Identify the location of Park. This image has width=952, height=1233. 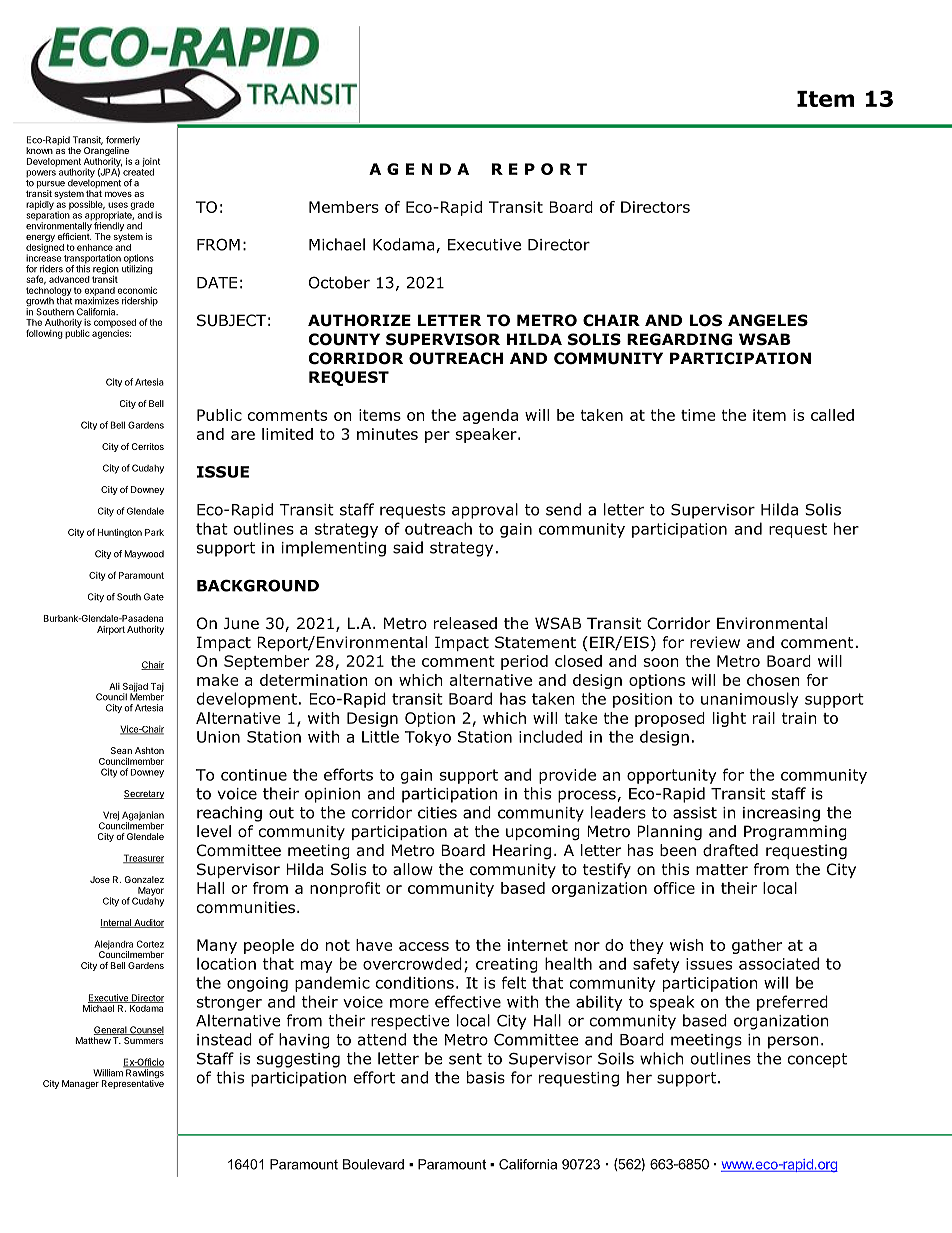
(154, 532).
